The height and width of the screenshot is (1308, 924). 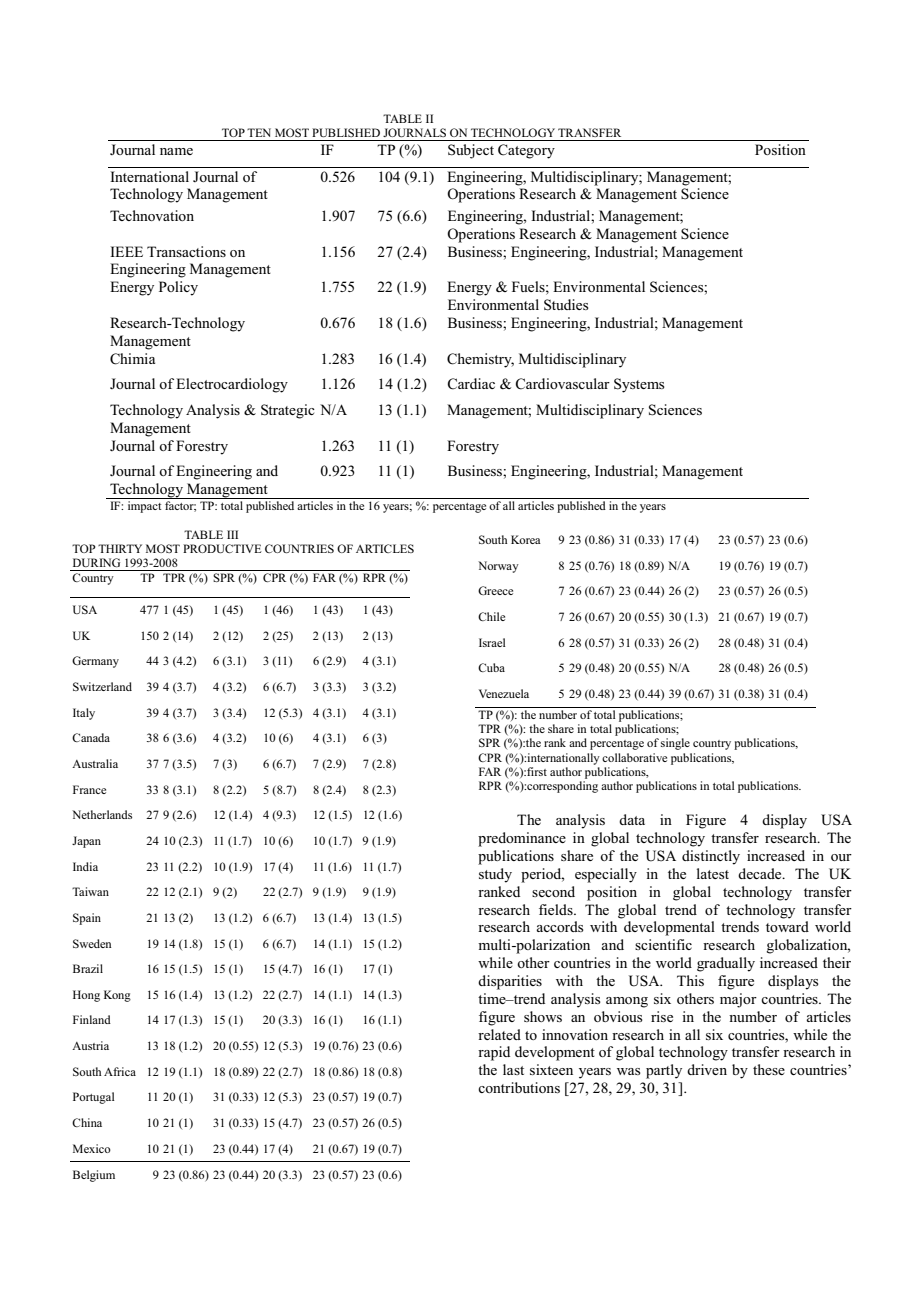 What do you see at coordinates (178, 288) in the screenshot?
I see `Policy` at bounding box center [178, 288].
